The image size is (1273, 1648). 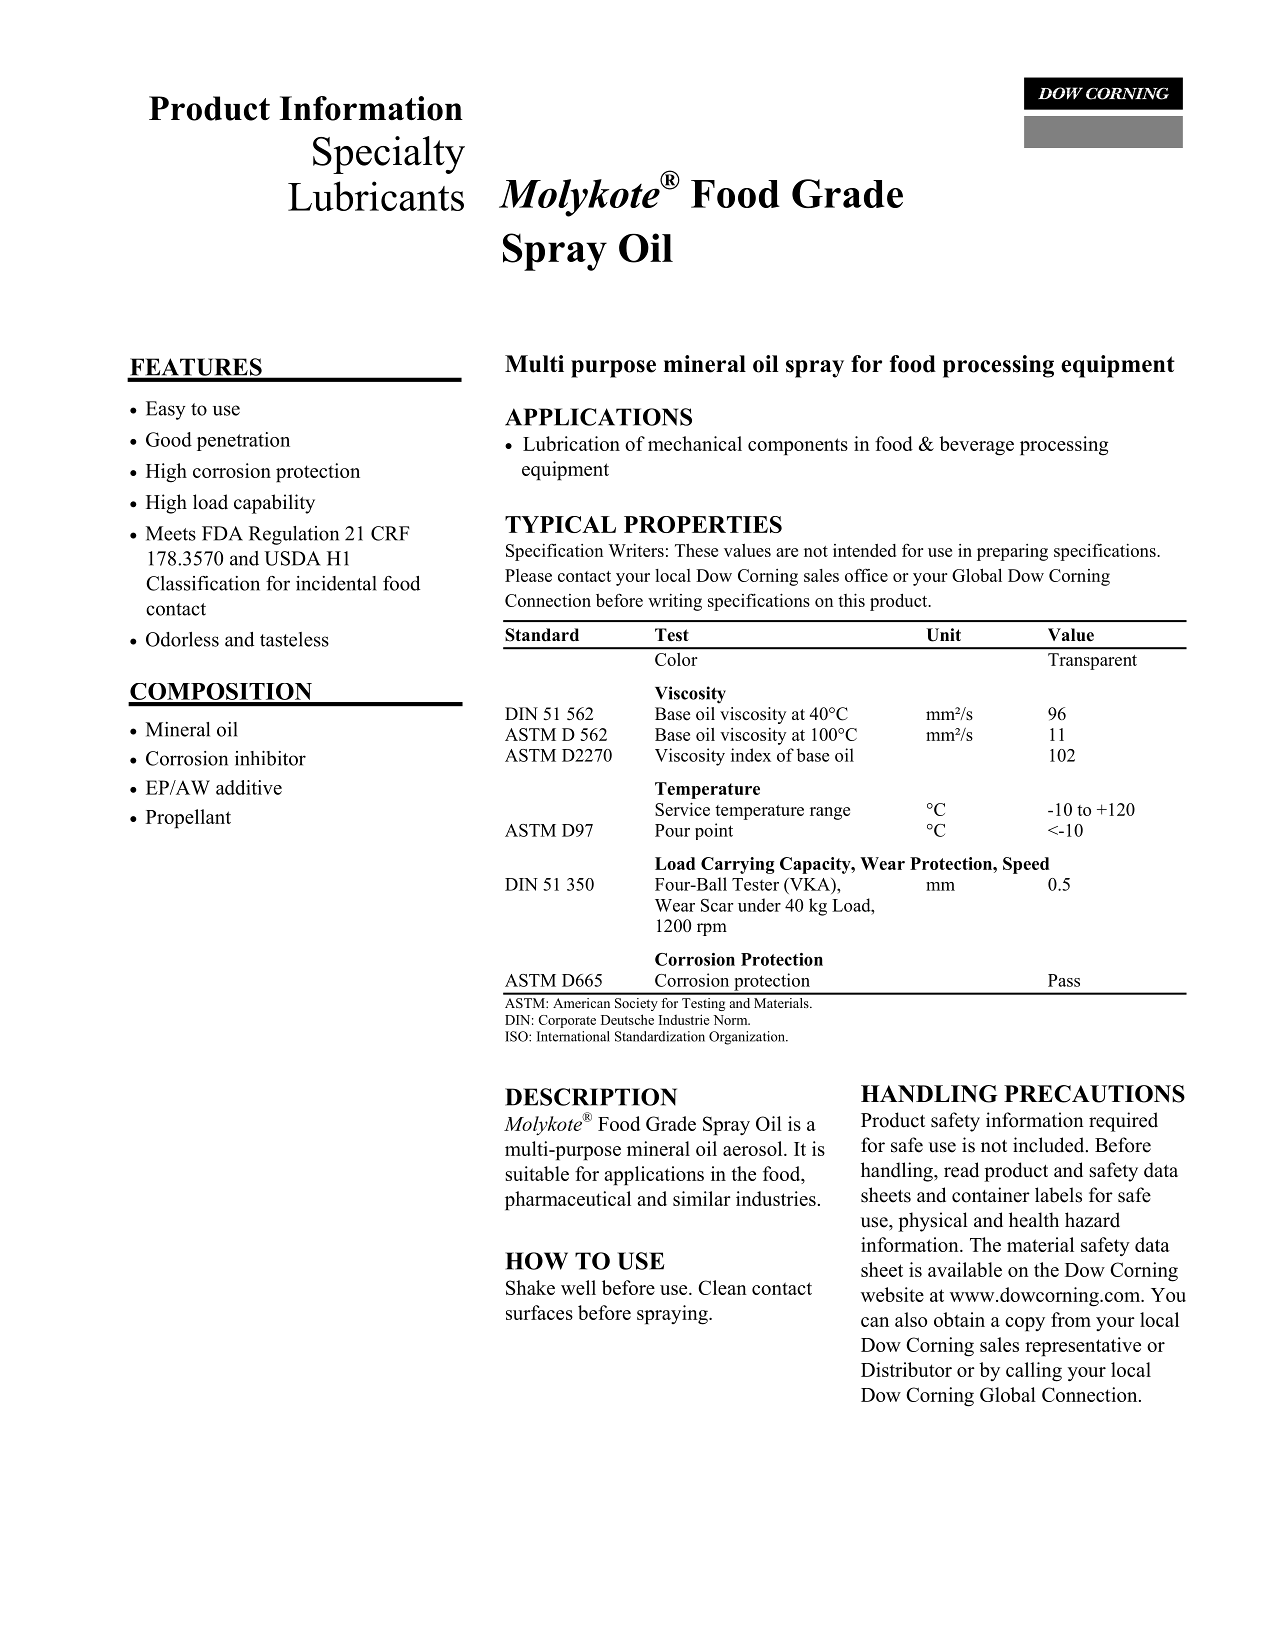 I want to click on well, so click(x=578, y=1287).
